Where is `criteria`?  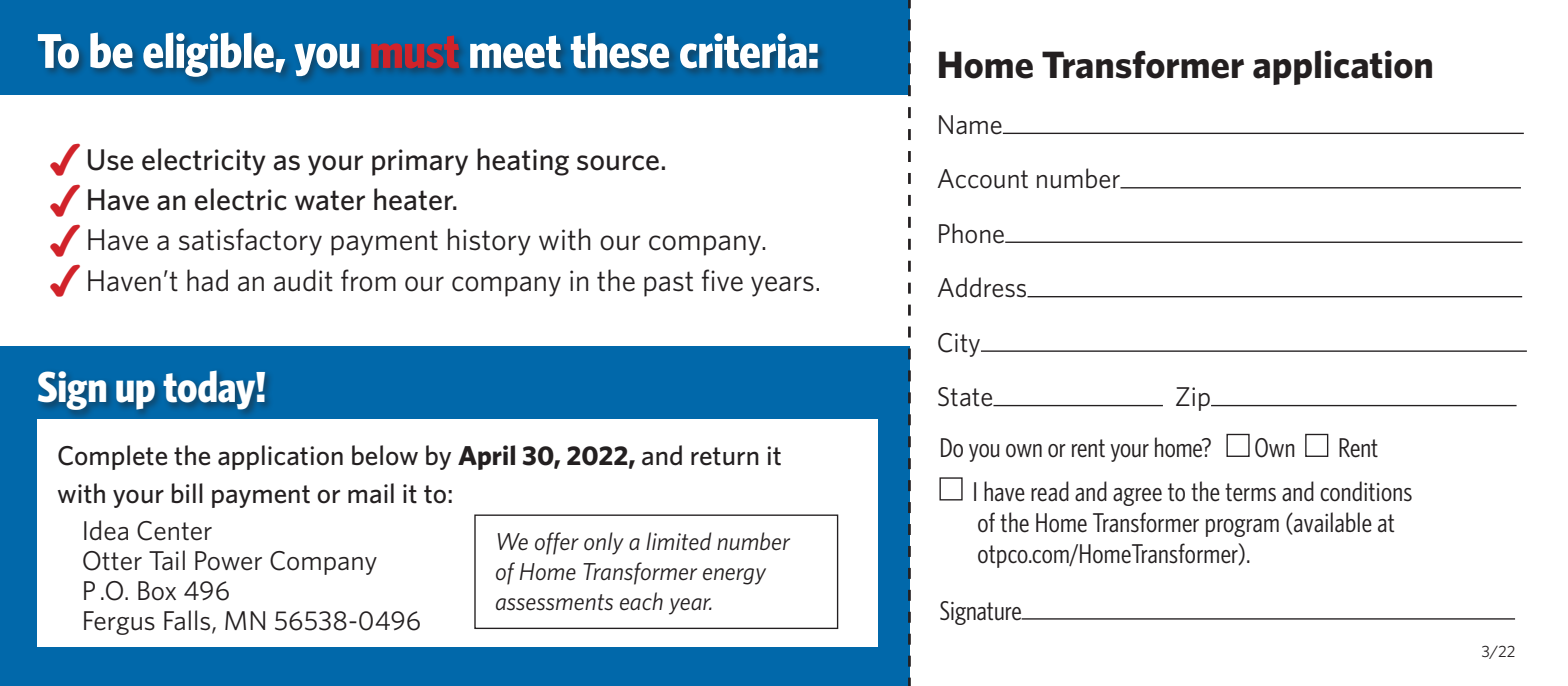 criteria is located at coordinates (743, 50).
